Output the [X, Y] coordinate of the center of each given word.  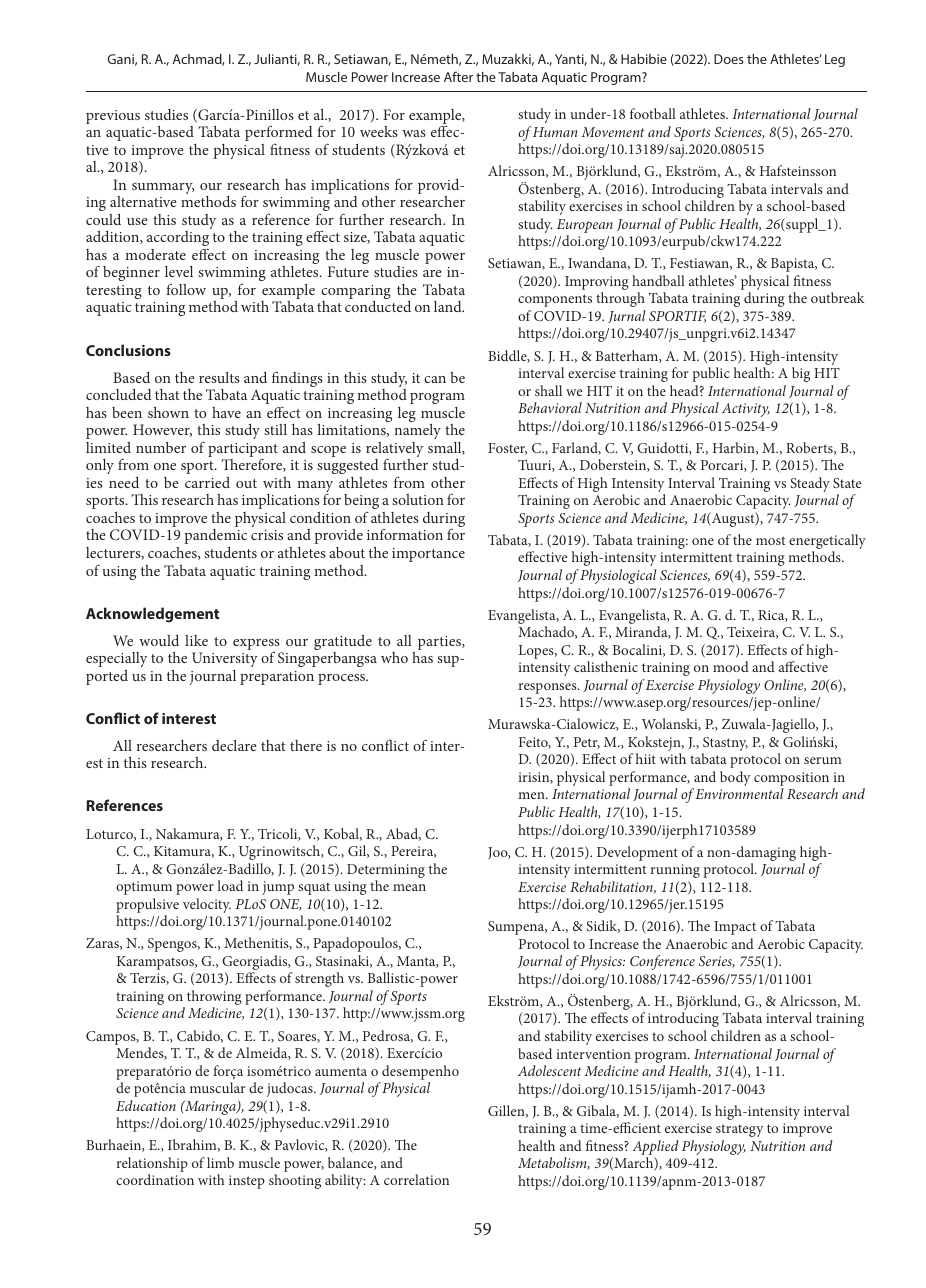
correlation [416, 1179]
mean [409, 887]
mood [731, 666]
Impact [735, 928]
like [196, 640]
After [458, 76]
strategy [740, 1130]
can [435, 379]
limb [220, 1162]
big [801, 374]
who [394, 657]
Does [729, 59]
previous [113, 117]
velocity [207, 905]
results [219, 377]
